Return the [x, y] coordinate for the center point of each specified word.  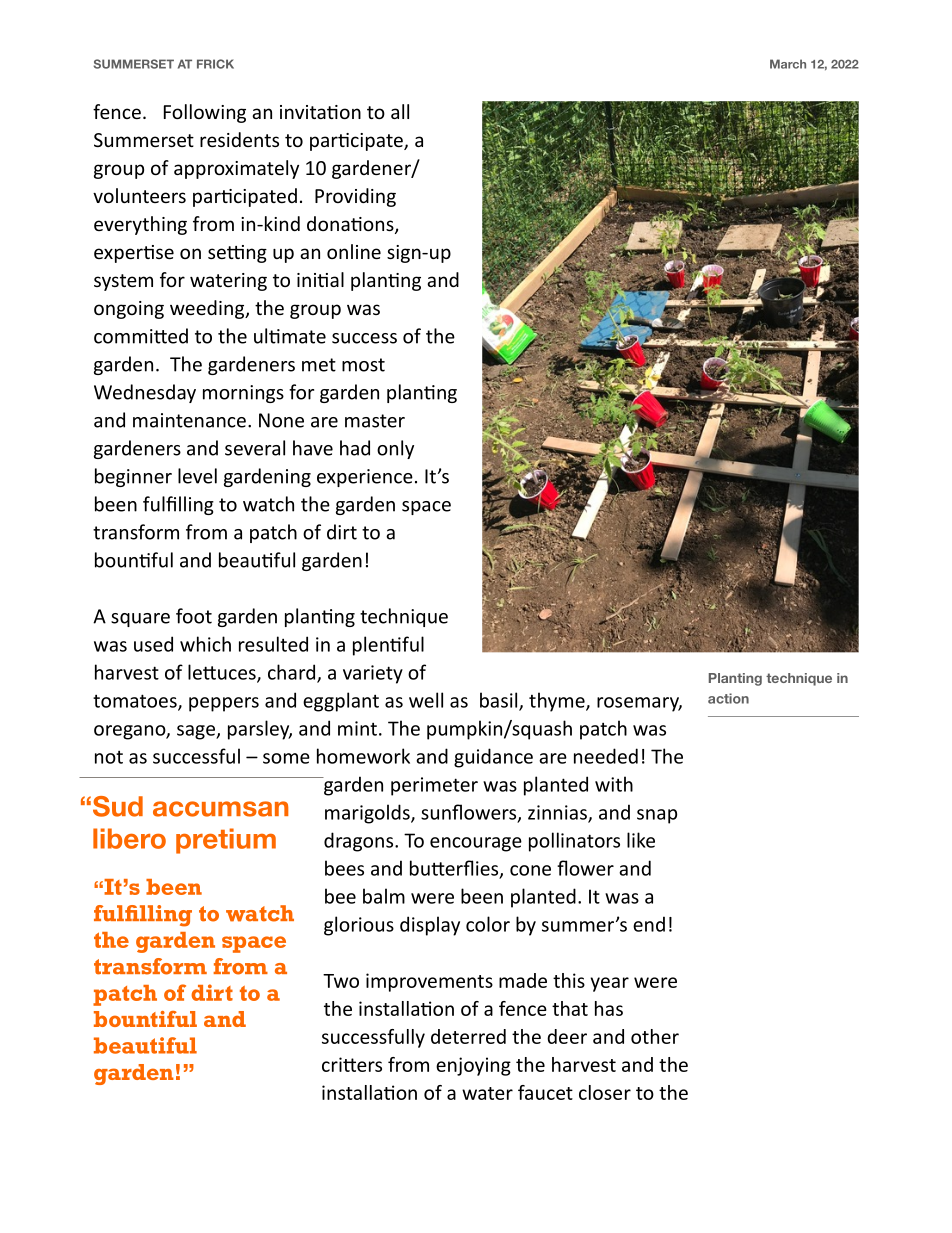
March [788, 64]
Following [205, 113]
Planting [735, 679]
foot [194, 616]
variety [373, 674]
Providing [355, 197]
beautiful [145, 1045]
